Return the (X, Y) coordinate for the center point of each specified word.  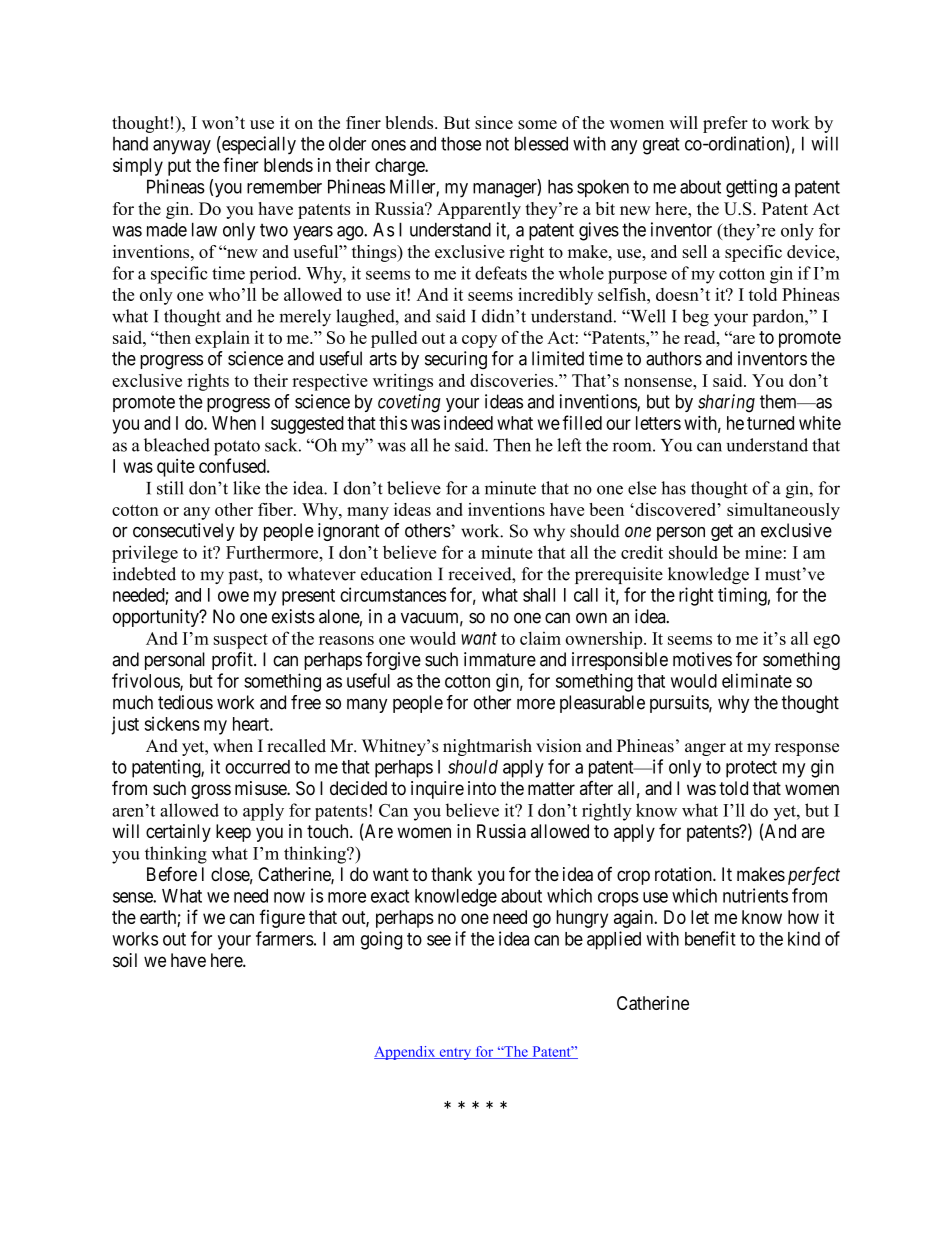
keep (233, 833)
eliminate (757, 680)
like (246, 488)
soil (125, 960)
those (461, 143)
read (701, 337)
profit (233, 661)
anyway (182, 147)
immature (500, 659)
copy (479, 341)
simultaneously (783, 511)
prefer (725, 124)
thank (451, 874)
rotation (684, 874)
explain (222, 339)
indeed (468, 422)
